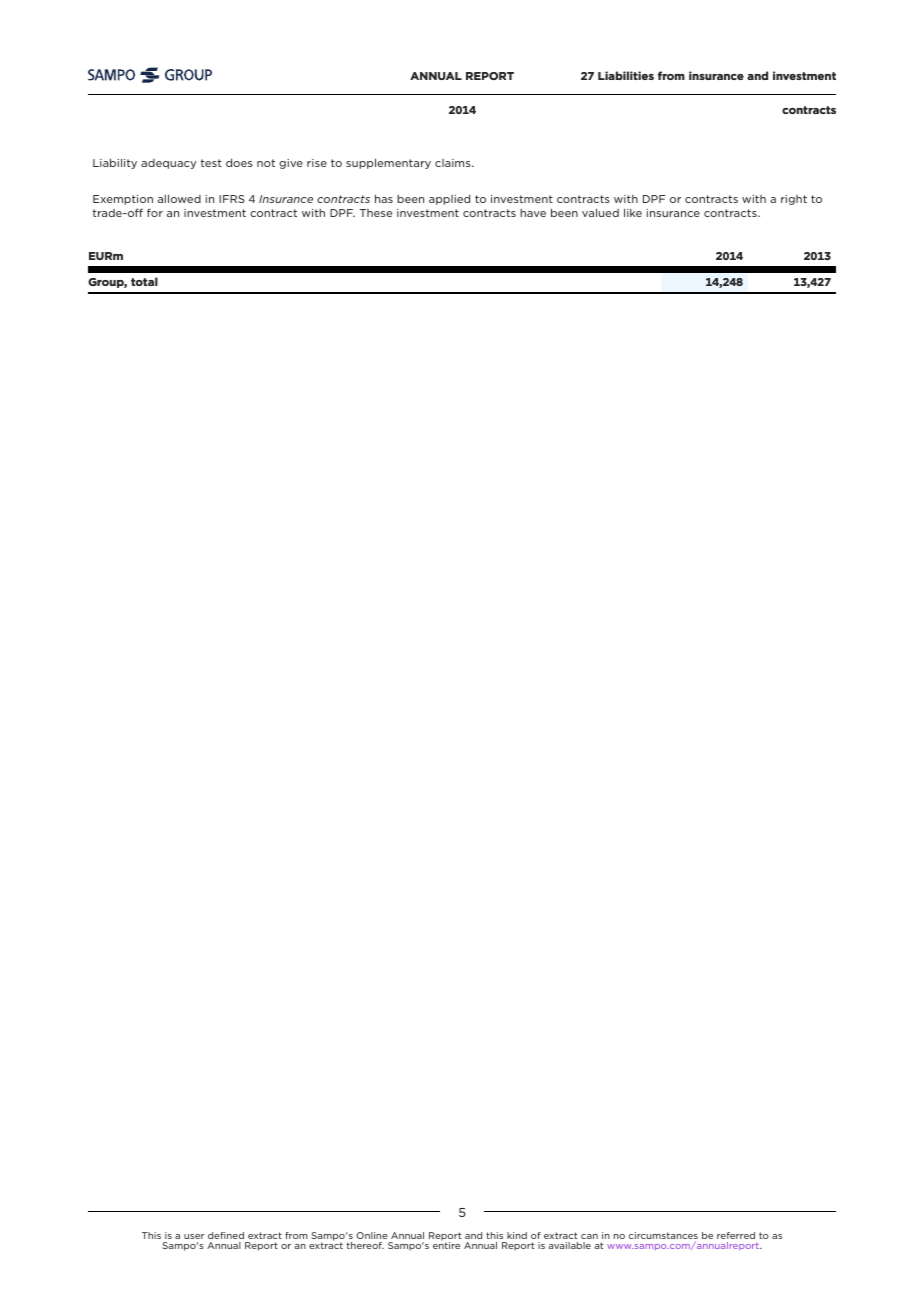 The image size is (924, 1308). What do you see at coordinates (633, 212) in the screenshot?
I see `like` at bounding box center [633, 212].
